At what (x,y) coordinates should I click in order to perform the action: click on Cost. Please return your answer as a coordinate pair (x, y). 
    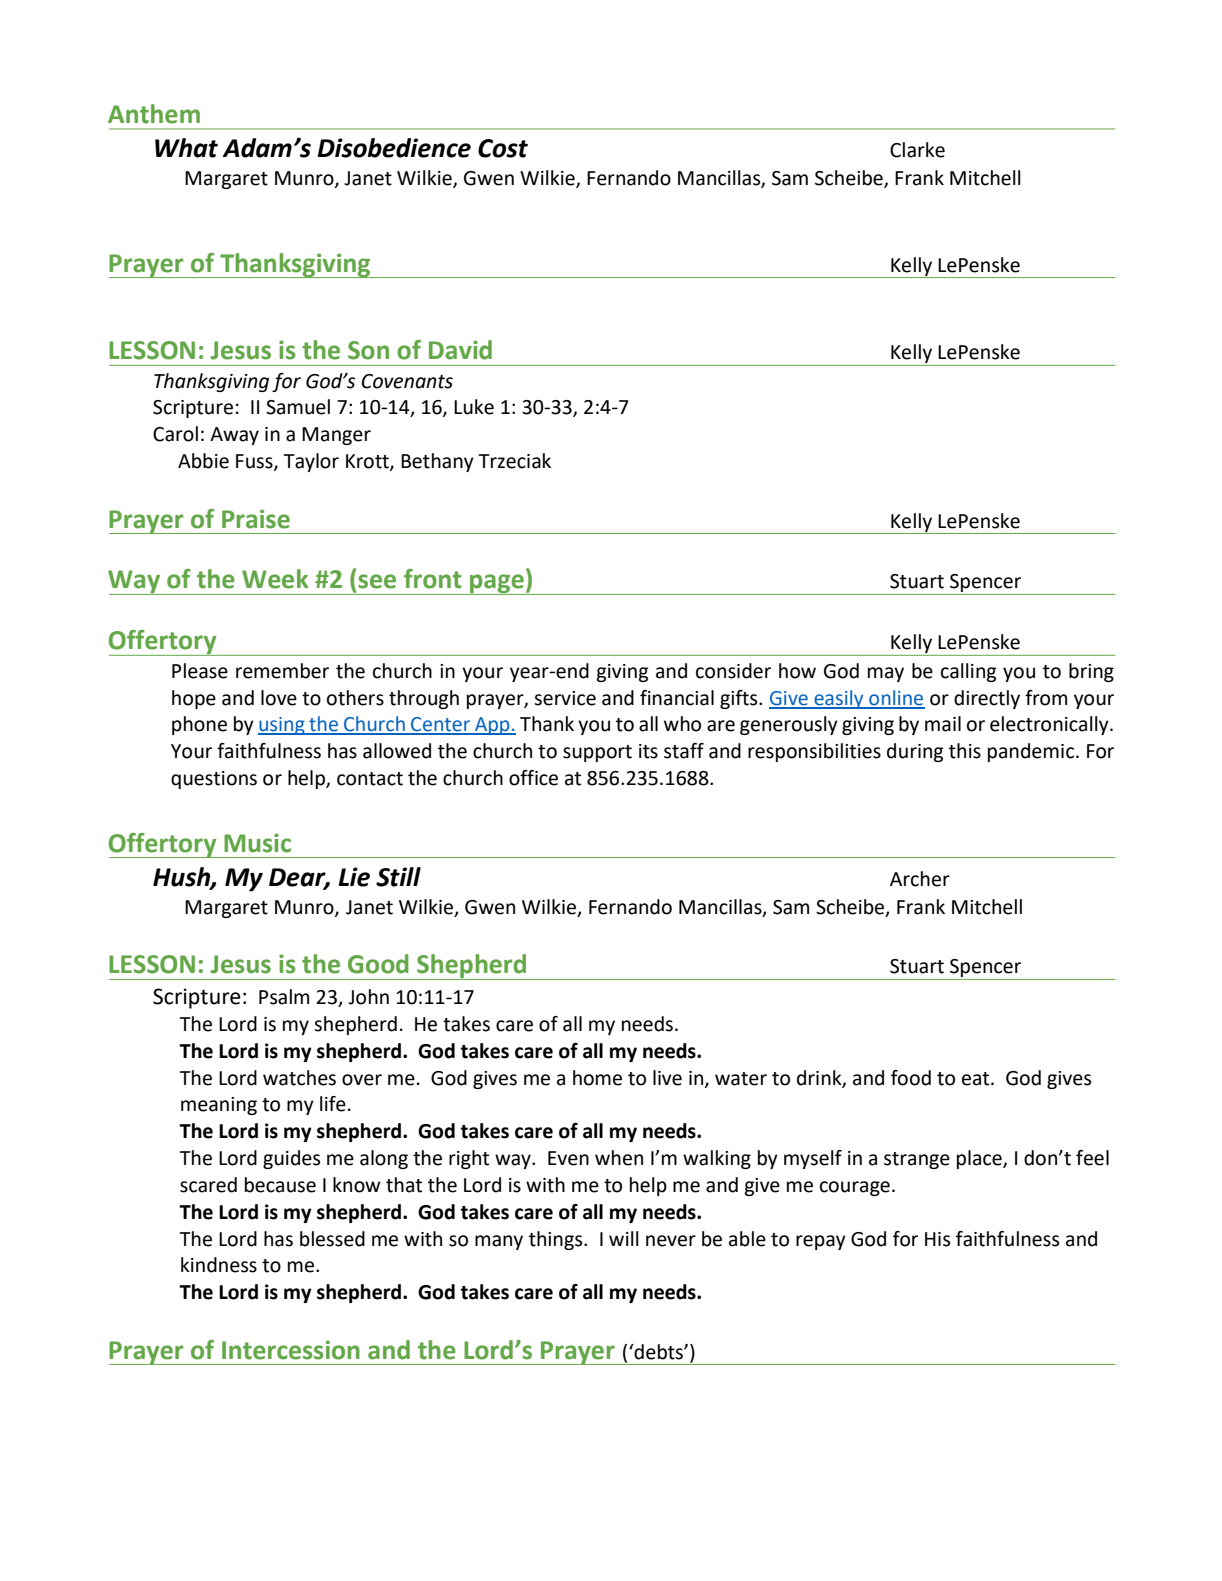
    Looking at the image, I should click on (503, 148).
